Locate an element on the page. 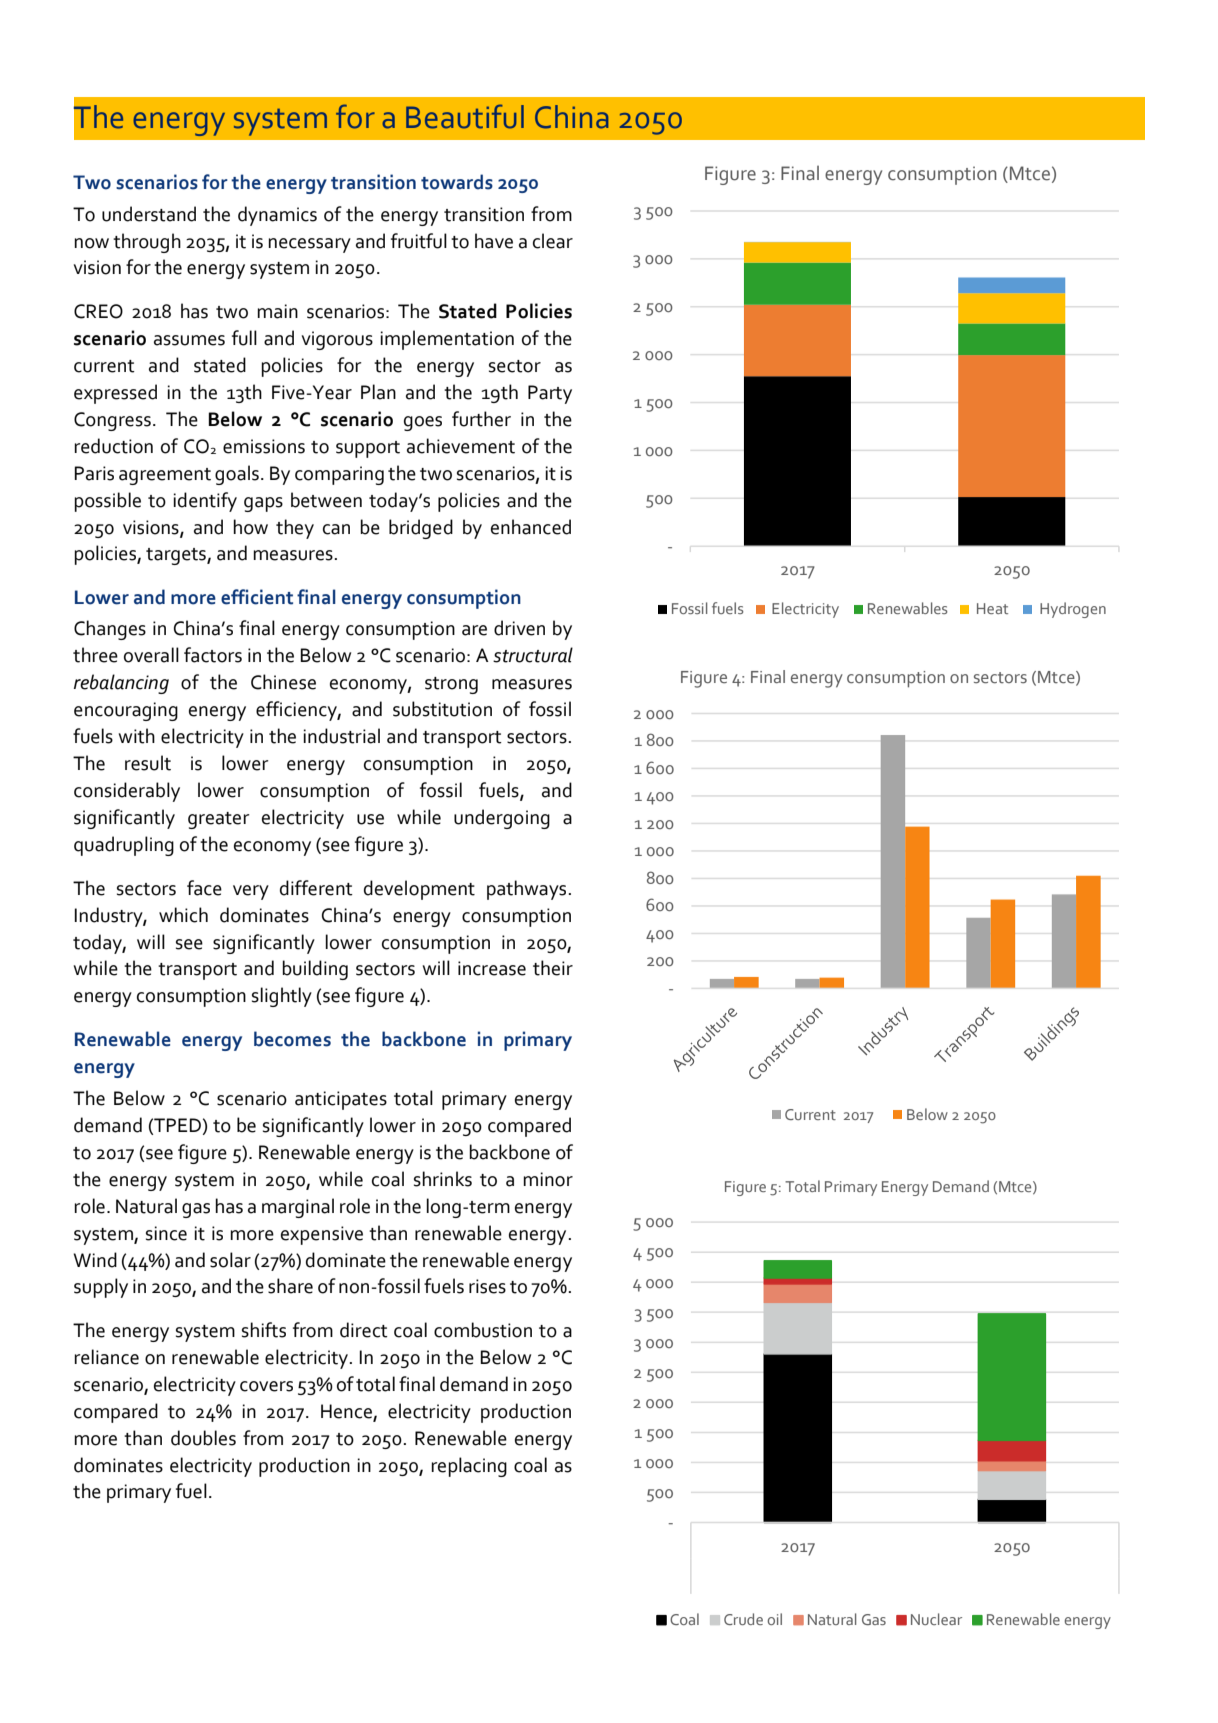  have is located at coordinates (494, 241).
